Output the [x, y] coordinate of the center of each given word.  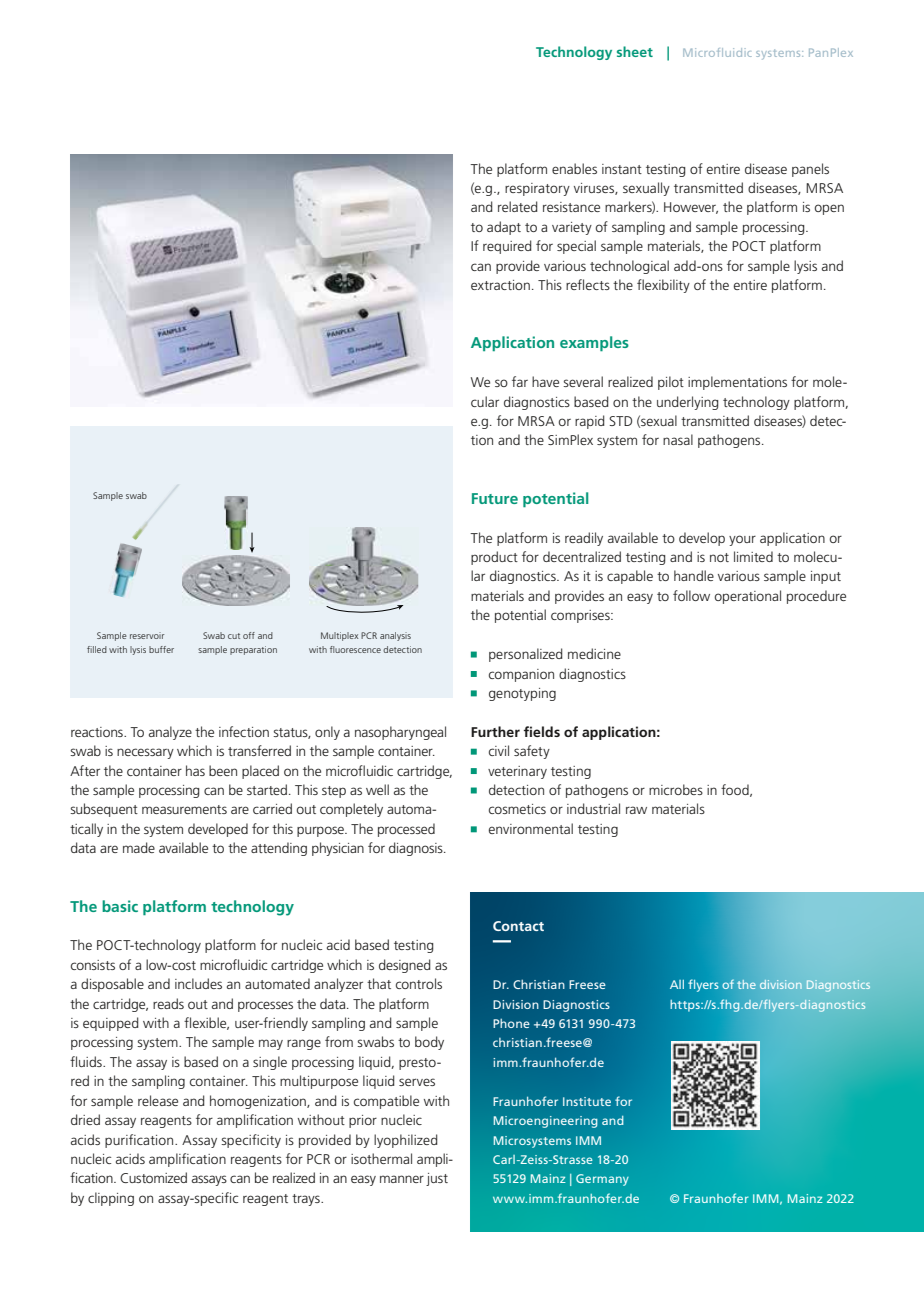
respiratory [537, 189]
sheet [635, 51]
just [437, 1179]
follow [691, 595]
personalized [525, 655]
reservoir [147, 635]
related [517, 206]
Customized [153, 1177]
